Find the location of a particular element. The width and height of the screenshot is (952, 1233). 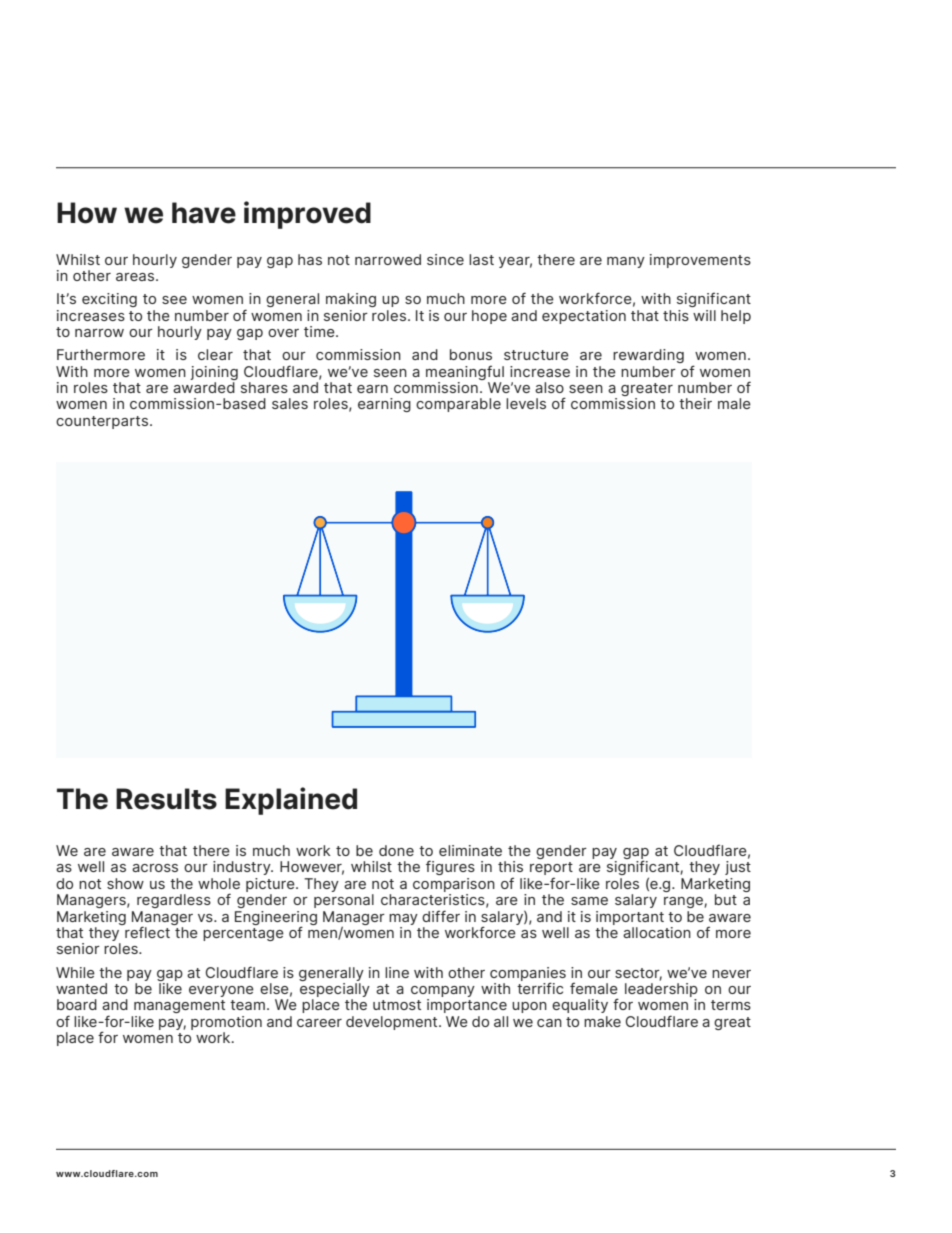

management is located at coordinates (179, 1006).
